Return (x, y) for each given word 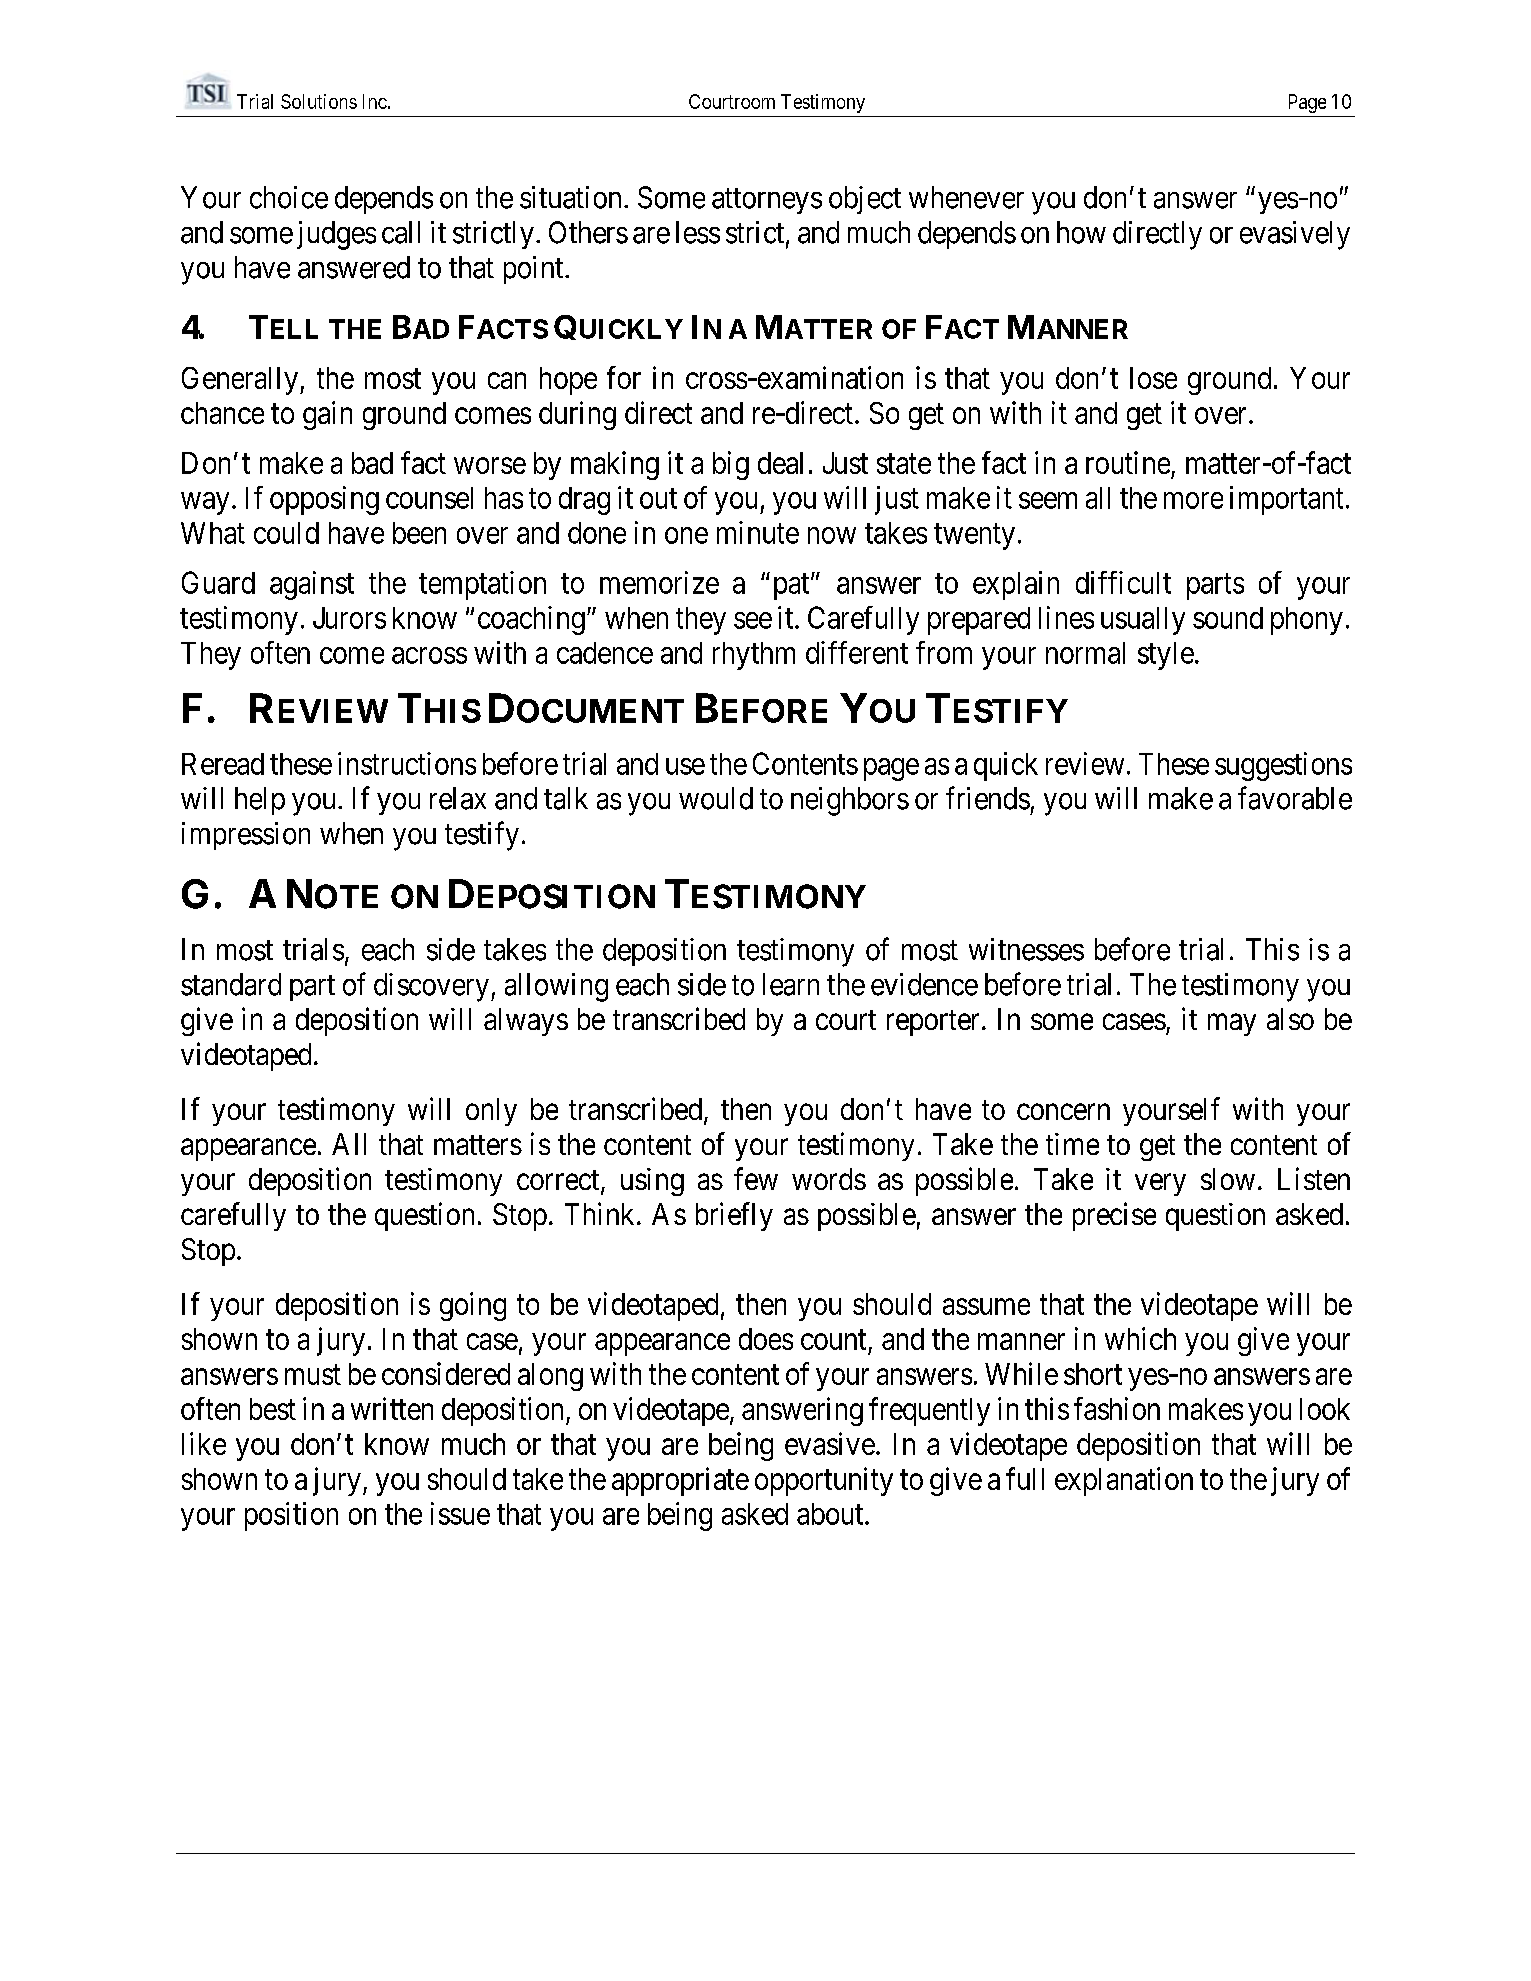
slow (1228, 1179)
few (756, 1178)
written (392, 1408)
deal (780, 463)
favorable (1295, 798)
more (1193, 500)
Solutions (319, 101)
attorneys (767, 201)
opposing (324, 500)
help (260, 801)
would (716, 798)
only (491, 1112)
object (865, 200)
